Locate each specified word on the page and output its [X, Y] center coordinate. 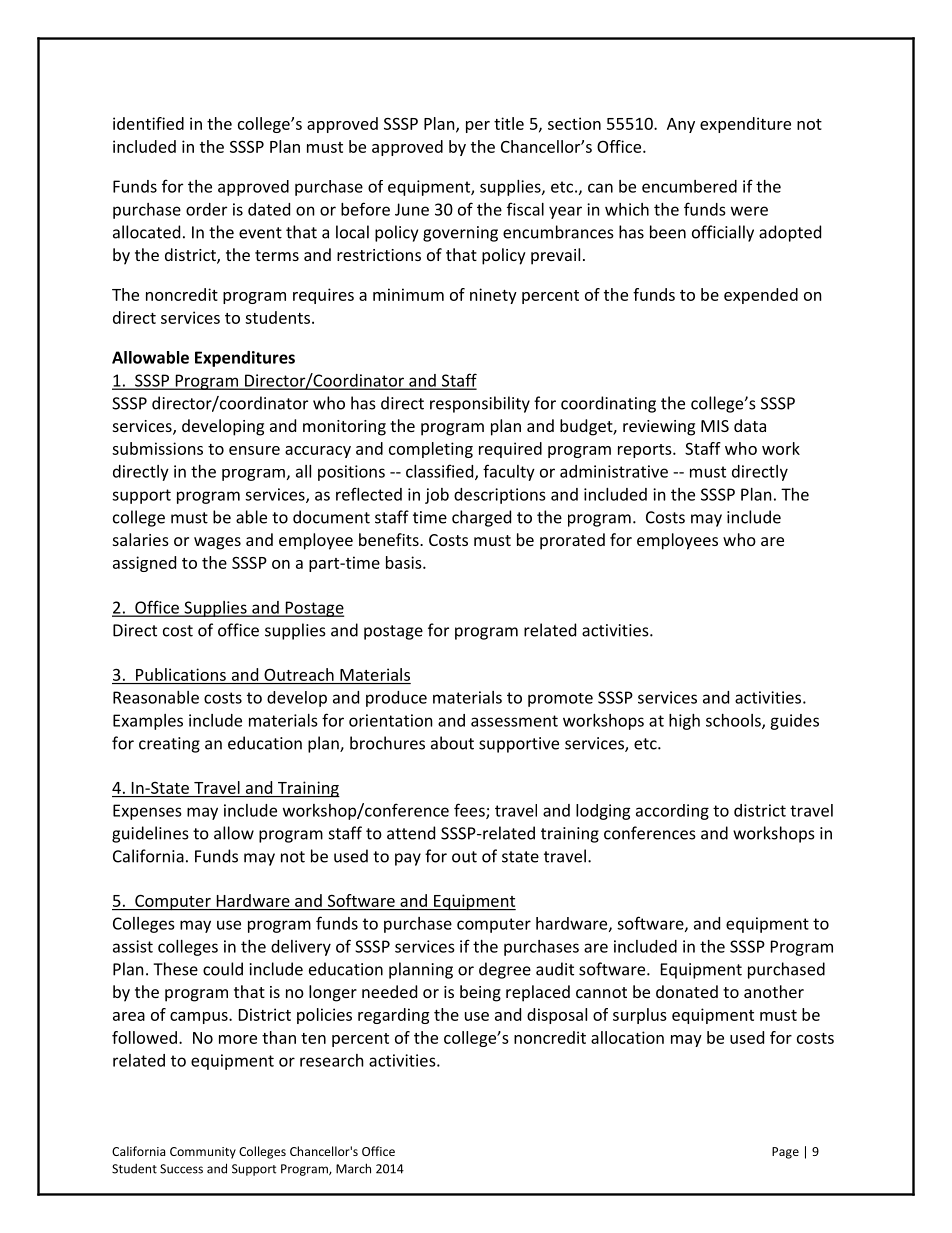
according [672, 812]
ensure [254, 450]
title [509, 123]
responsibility [480, 404]
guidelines [150, 834]
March [353, 1168]
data [750, 425]
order [206, 209]
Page [785, 1153]
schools [734, 721]
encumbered [689, 186]
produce [396, 699]
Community [203, 1153]
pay [408, 859]
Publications [181, 674]
